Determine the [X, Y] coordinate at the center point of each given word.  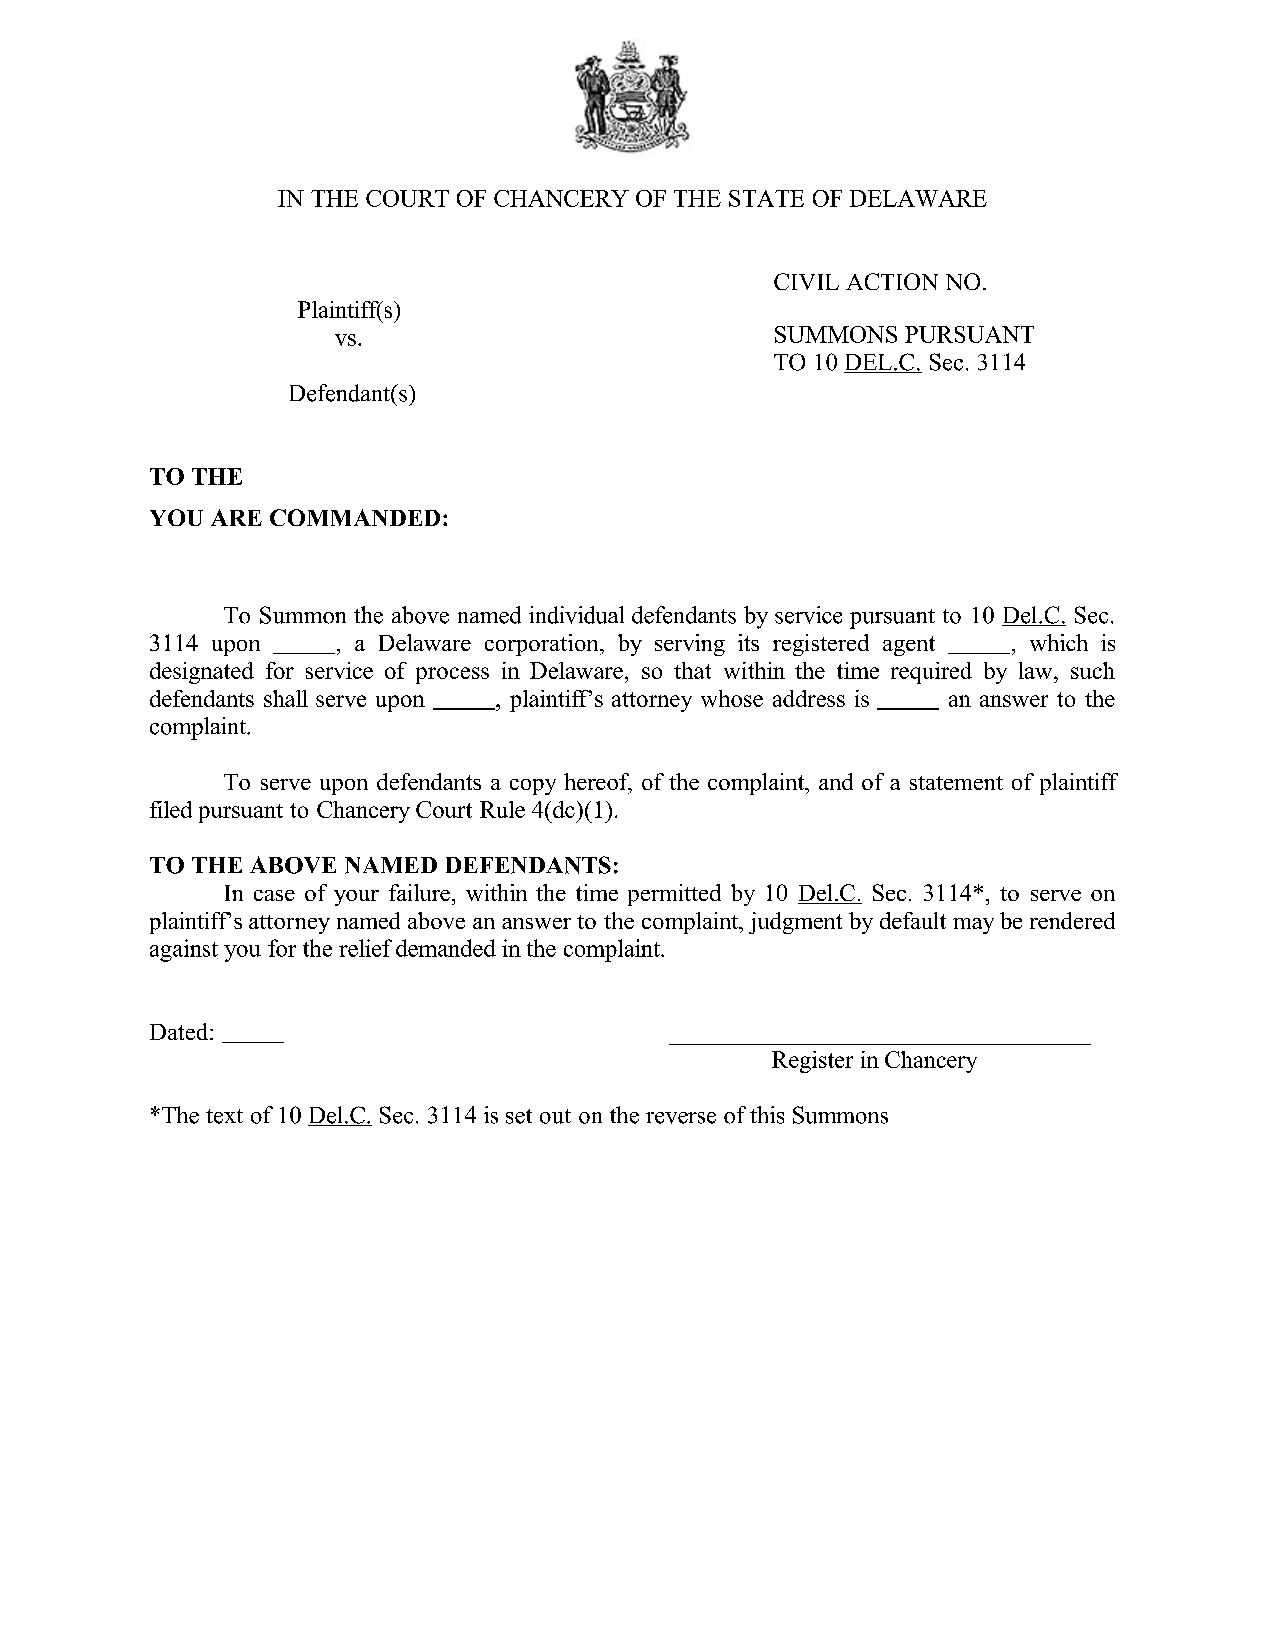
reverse [681, 1118]
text [224, 1116]
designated [202, 673]
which [1059, 642]
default [913, 920]
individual [576, 615]
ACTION [892, 281]
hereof [598, 783]
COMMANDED [355, 517]
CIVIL [806, 281]
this [767, 1115]
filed [171, 809]
